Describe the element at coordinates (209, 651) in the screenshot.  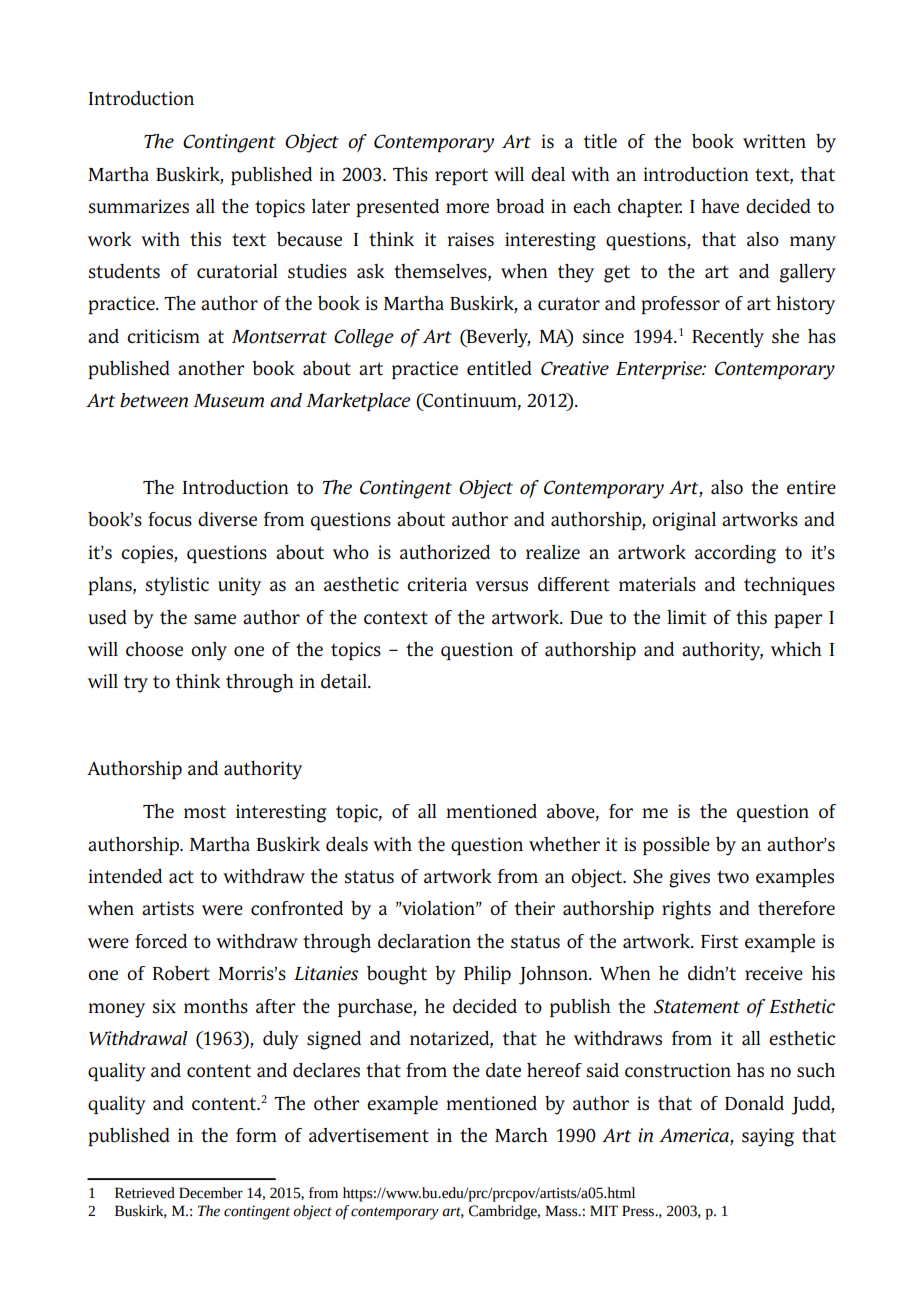
I see `only` at that location.
